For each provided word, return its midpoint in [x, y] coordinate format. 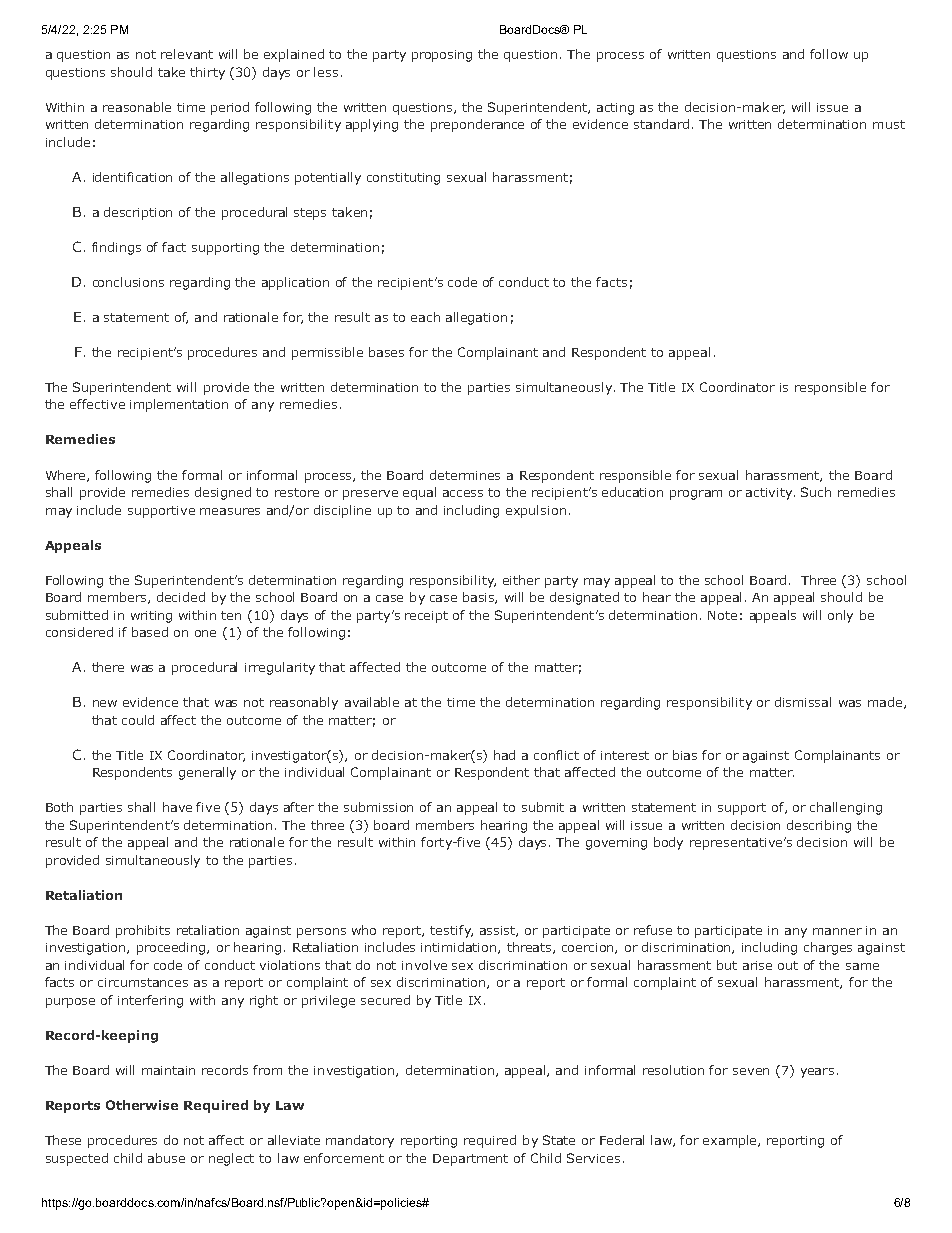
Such [816, 492]
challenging [846, 808]
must [889, 124]
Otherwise [142, 1105]
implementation [179, 405]
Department [470, 1160]
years [817, 1073]
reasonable [137, 107]
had [504, 755]
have [177, 807]
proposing [442, 56]
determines [465, 475]
